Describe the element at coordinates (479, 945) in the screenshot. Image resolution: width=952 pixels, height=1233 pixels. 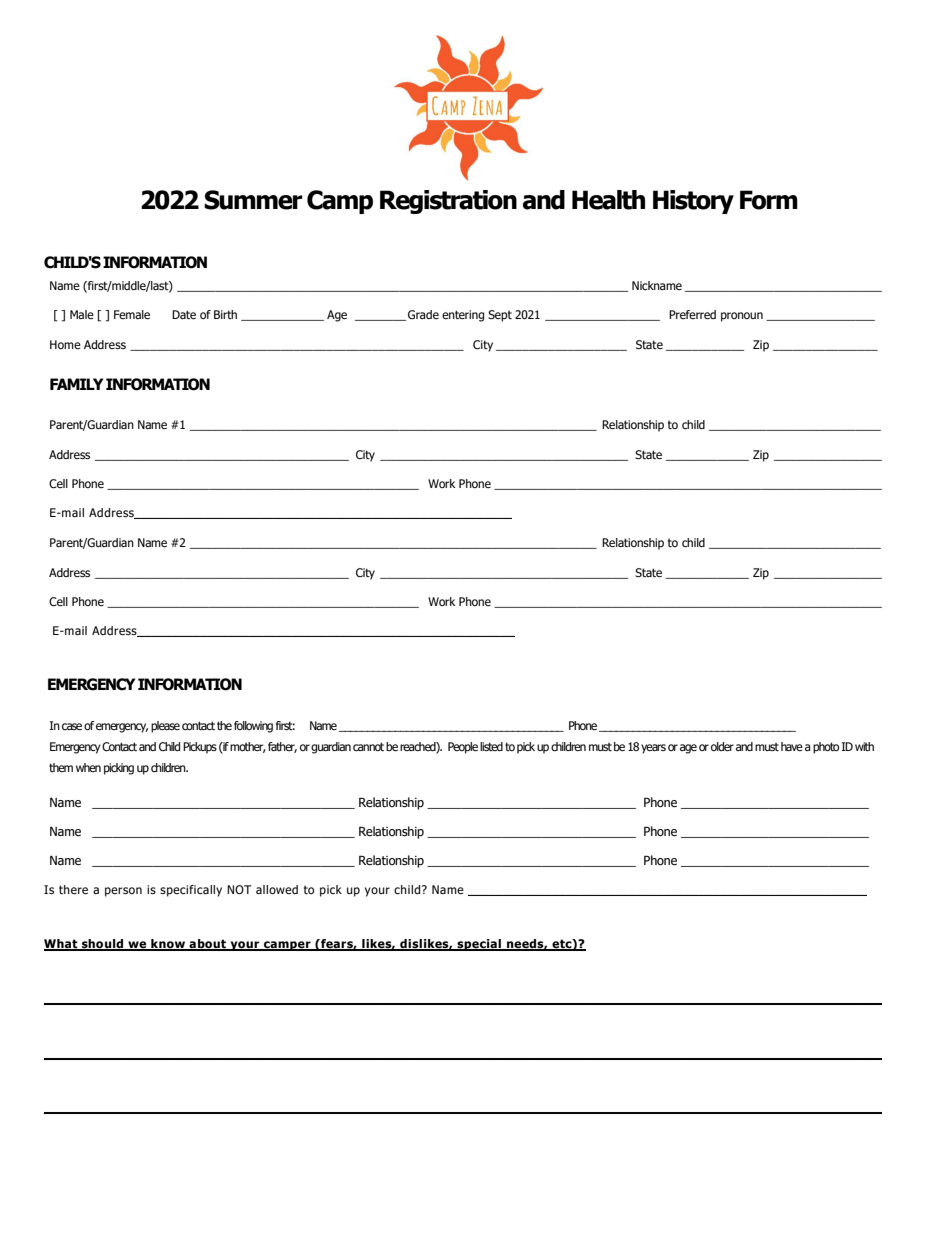
I see `special` at that location.
